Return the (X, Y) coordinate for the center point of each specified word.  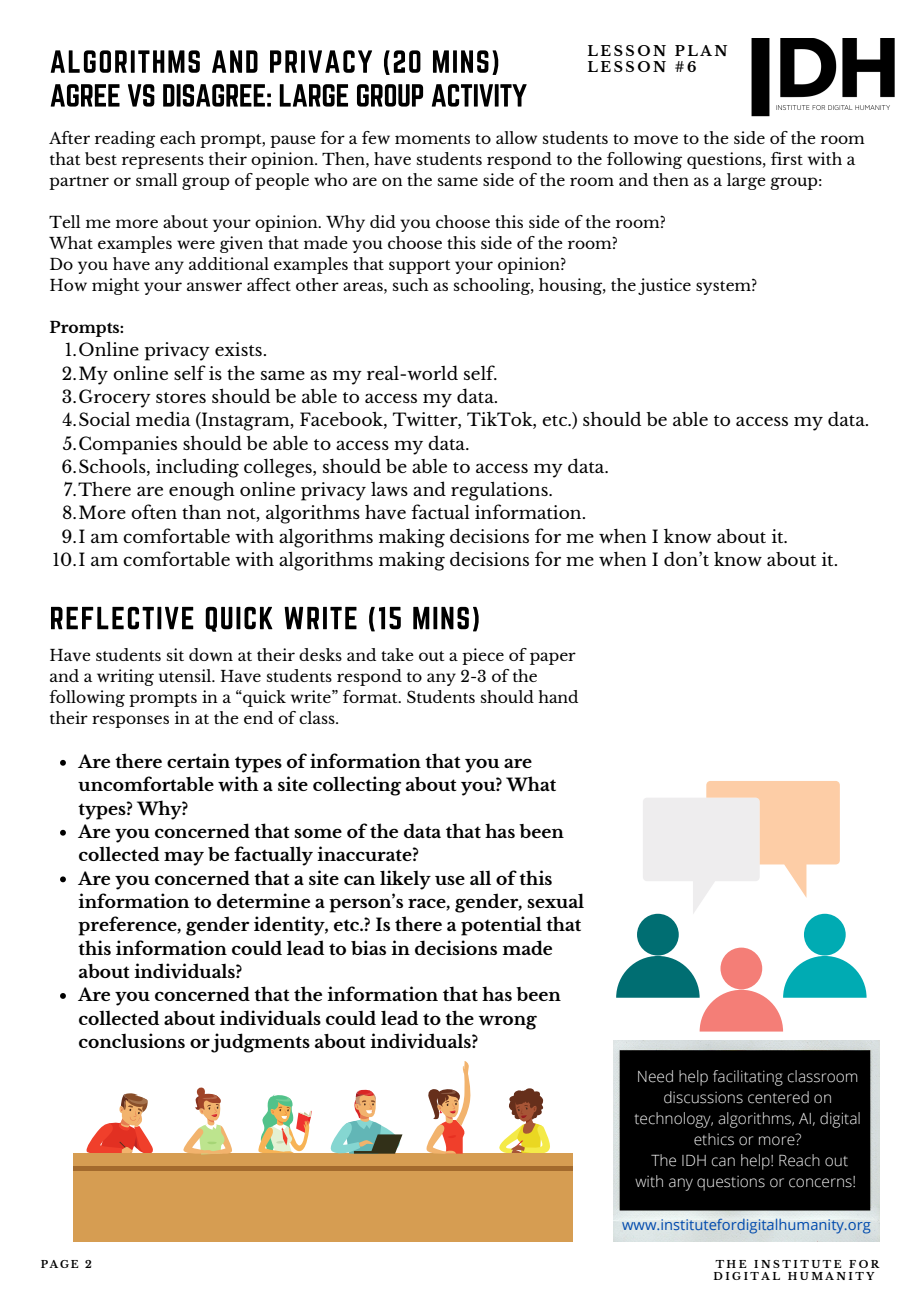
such (411, 284)
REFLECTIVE (122, 618)
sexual (555, 900)
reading (125, 139)
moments (432, 139)
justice (664, 286)
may (184, 858)
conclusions (132, 1040)
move (656, 139)
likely (405, 880)
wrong (507, 1022)
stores (181, 397)
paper (553, 658)
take (397, 654)
